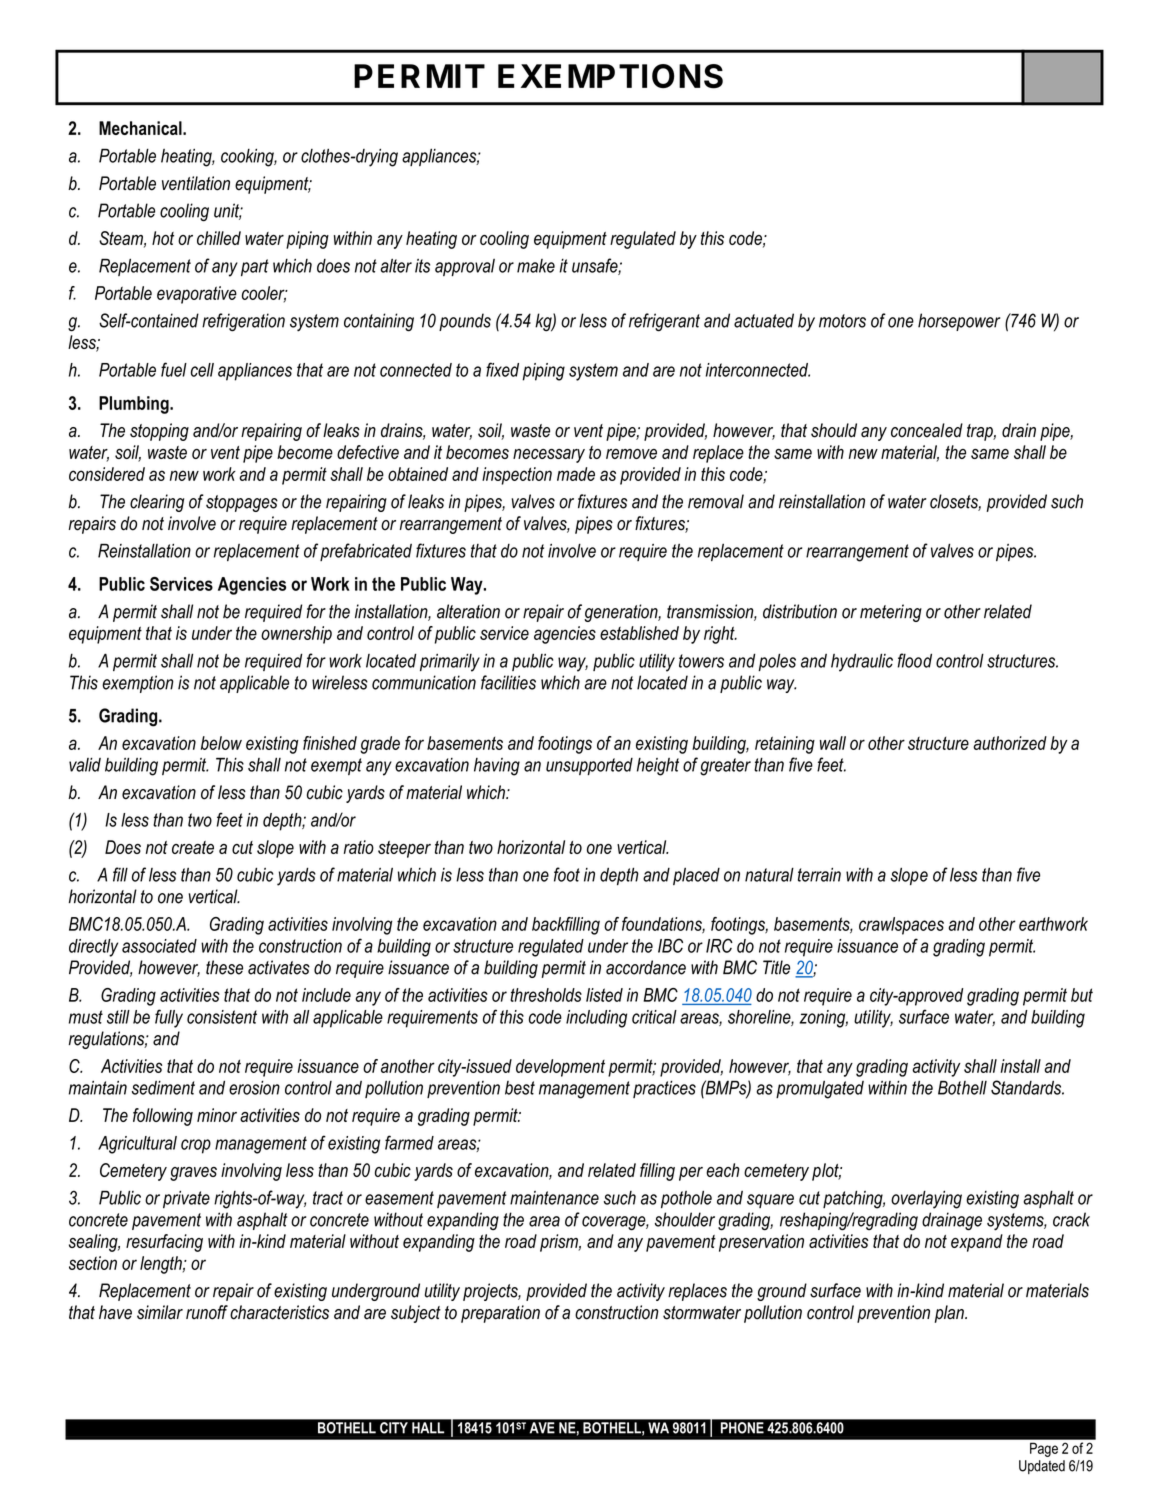 This image has height=1503, width=1161. Describe the element at coordinates (536, 266) in the image. I see `make` at that location.
